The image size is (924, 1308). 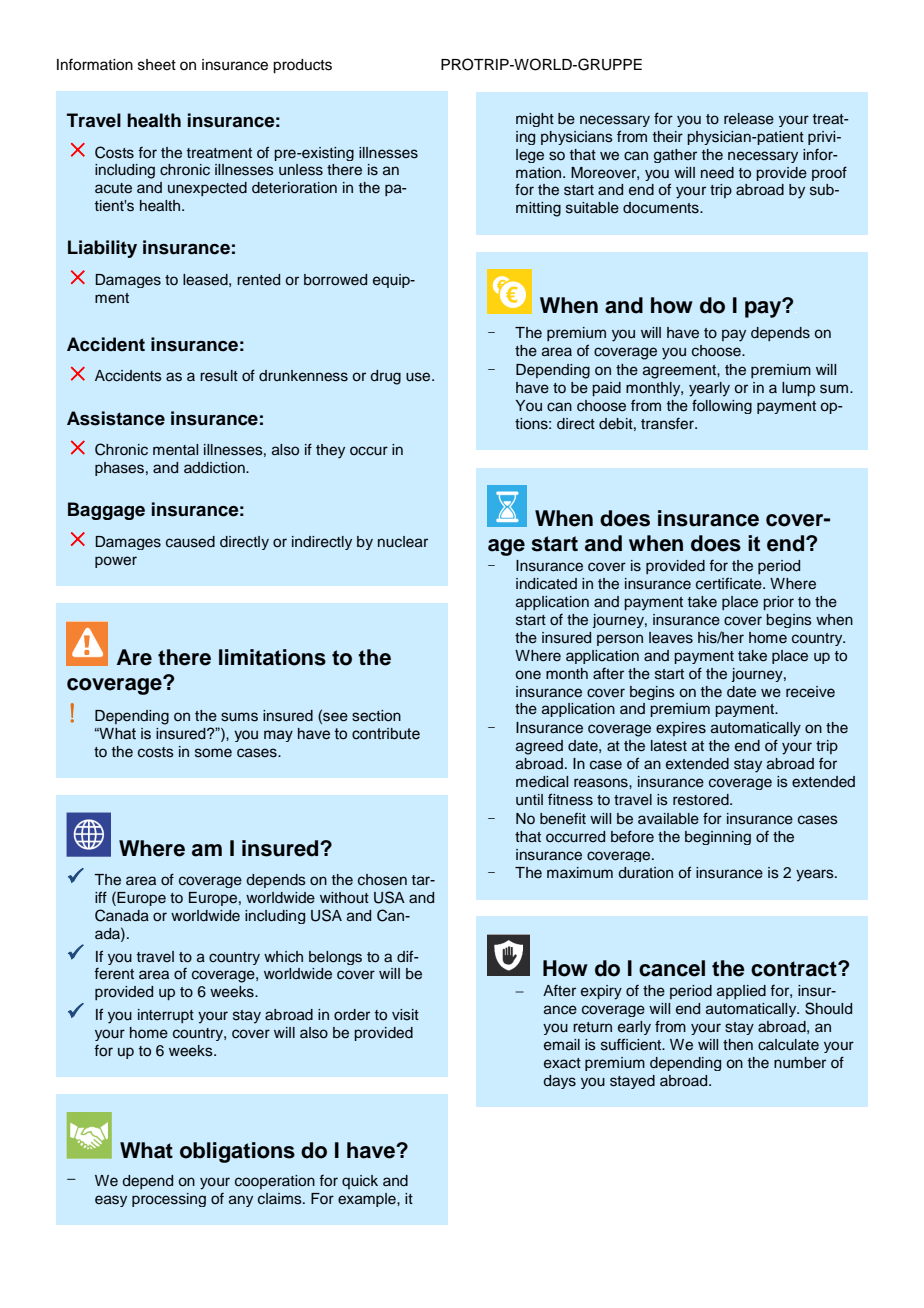 I want to click on number, so click(x=800, y=1063).
